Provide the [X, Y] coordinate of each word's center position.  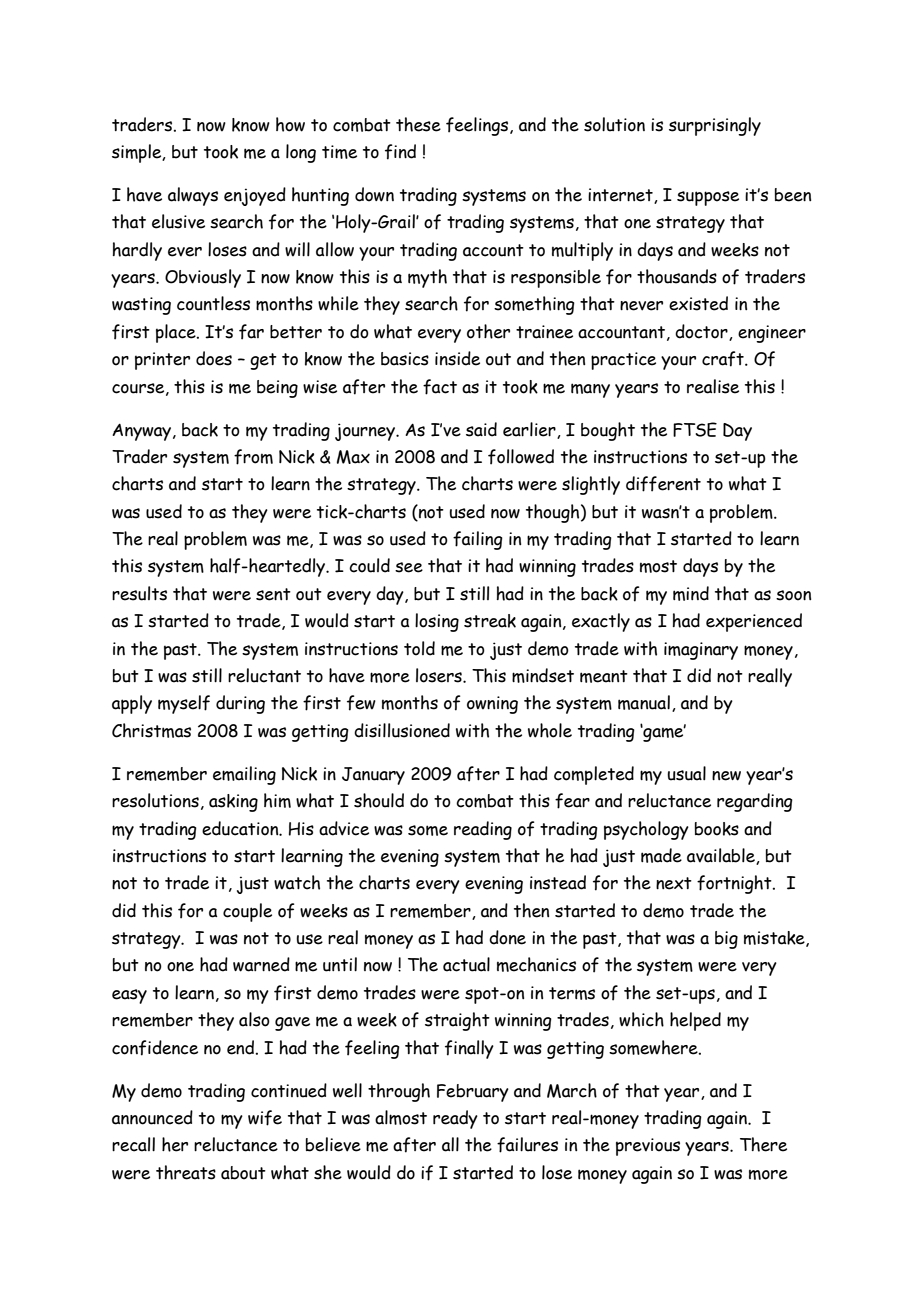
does [214, 358]
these [418, 124]
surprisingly [715, 126]
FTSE [695, 429]
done [507, 937]
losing [437, 622]
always [193, 196]
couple [247, 912]
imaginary [701, 651]
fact [440, 387]
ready [455, 1119]
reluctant [264, 675]
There [763, 1144]
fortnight [735, 884]
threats [186, 1172]
